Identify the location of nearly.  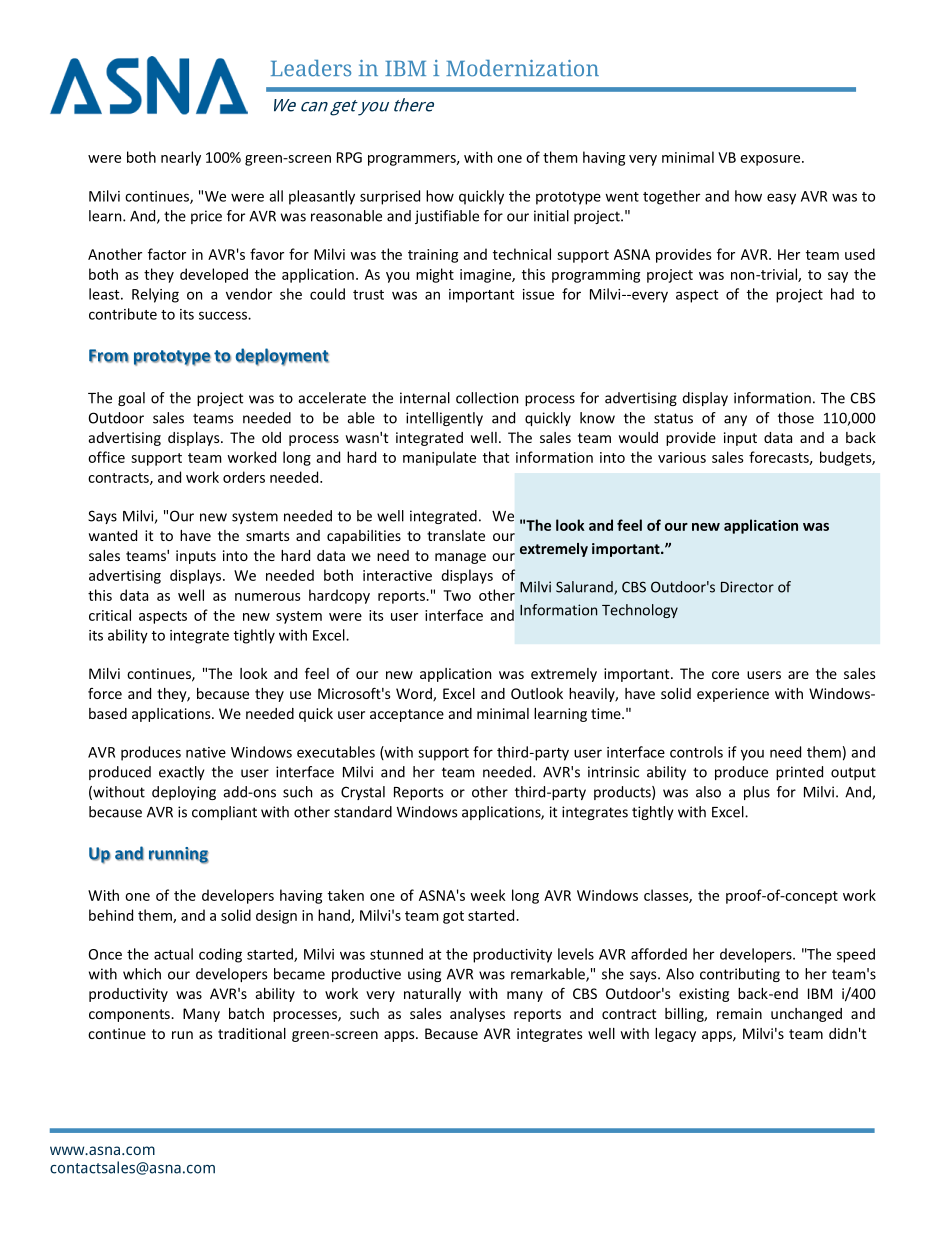
(181, 158).
